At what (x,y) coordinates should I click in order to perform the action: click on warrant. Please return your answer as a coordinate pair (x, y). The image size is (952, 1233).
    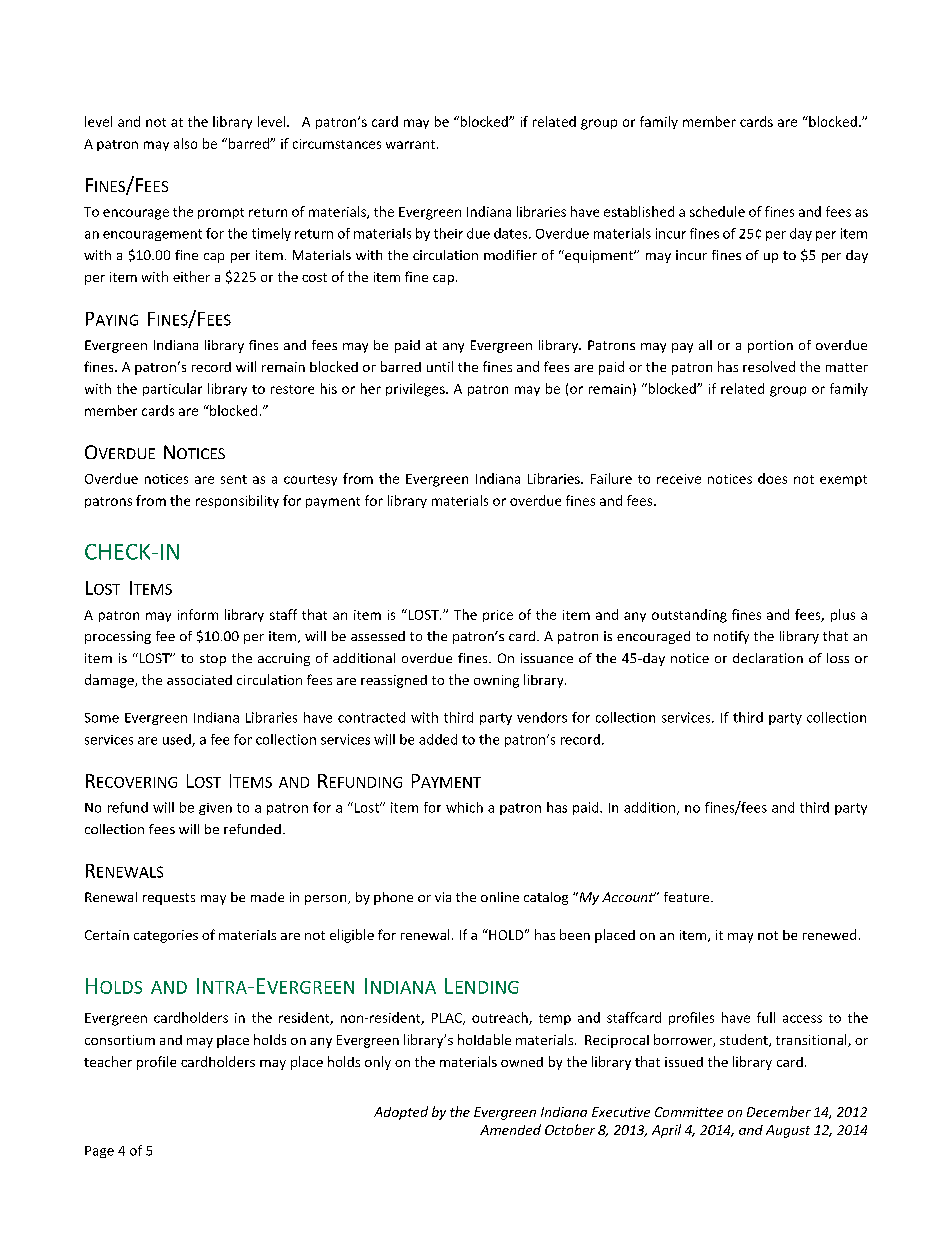
    Looking at the image, I should click on (410, 144).
